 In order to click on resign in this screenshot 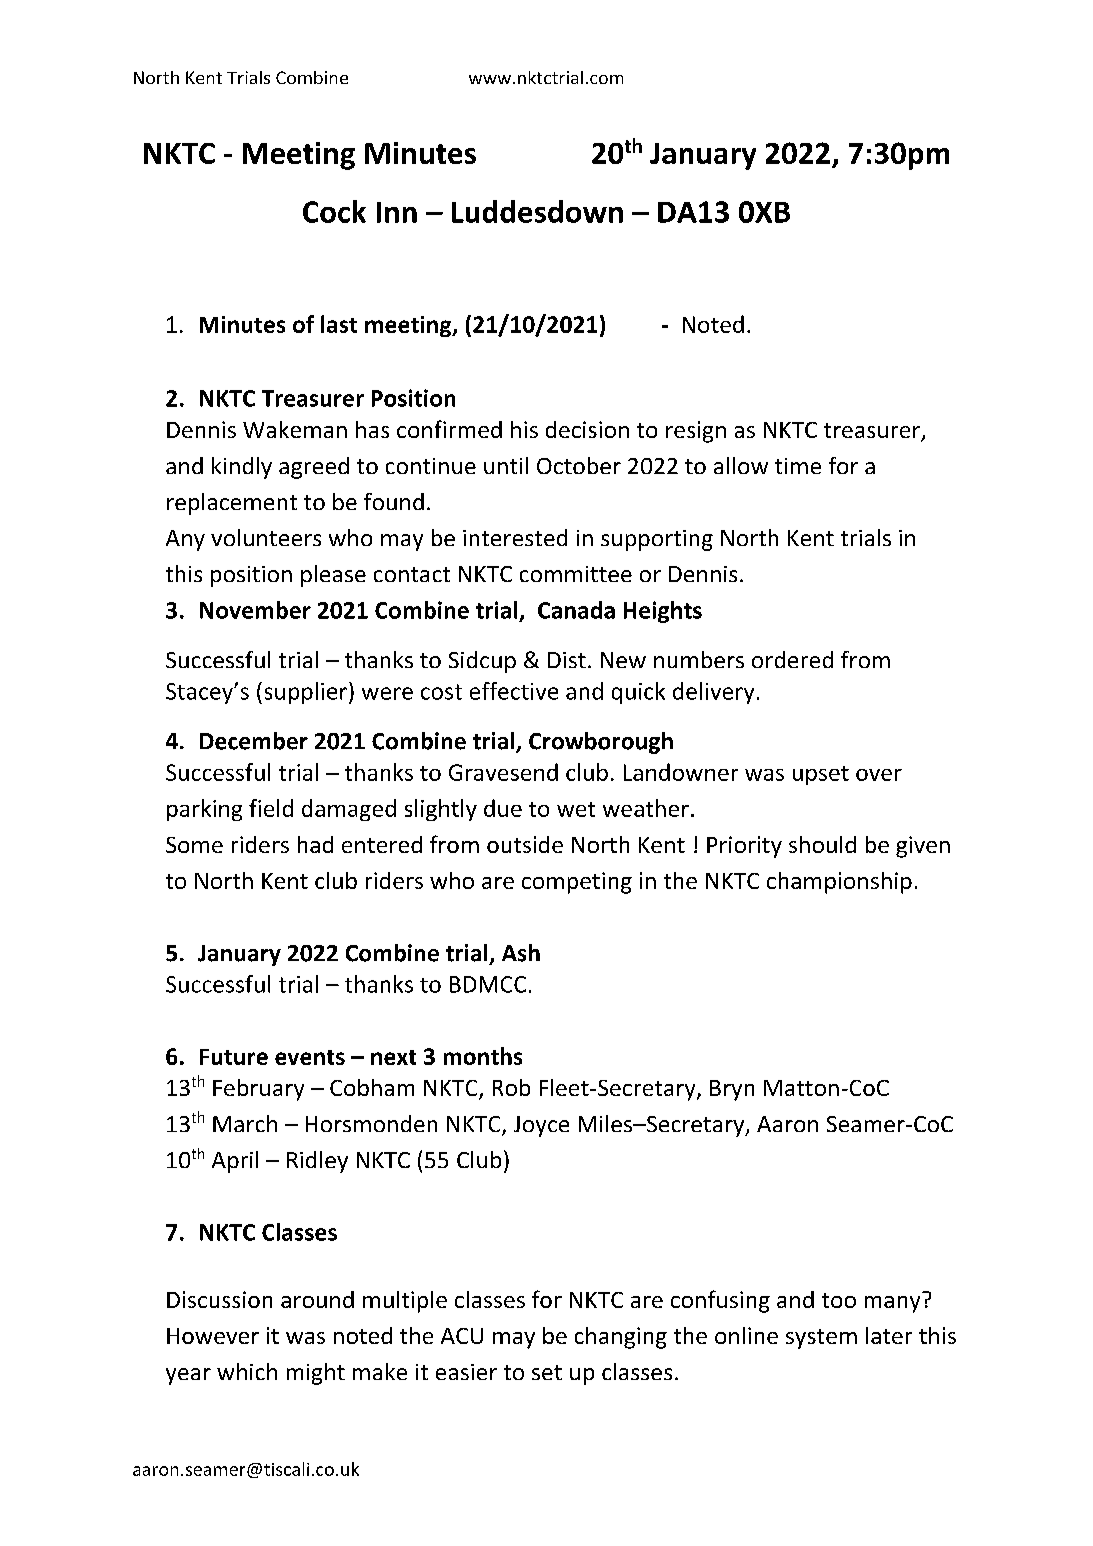, I will do `click(696, 432)`.
